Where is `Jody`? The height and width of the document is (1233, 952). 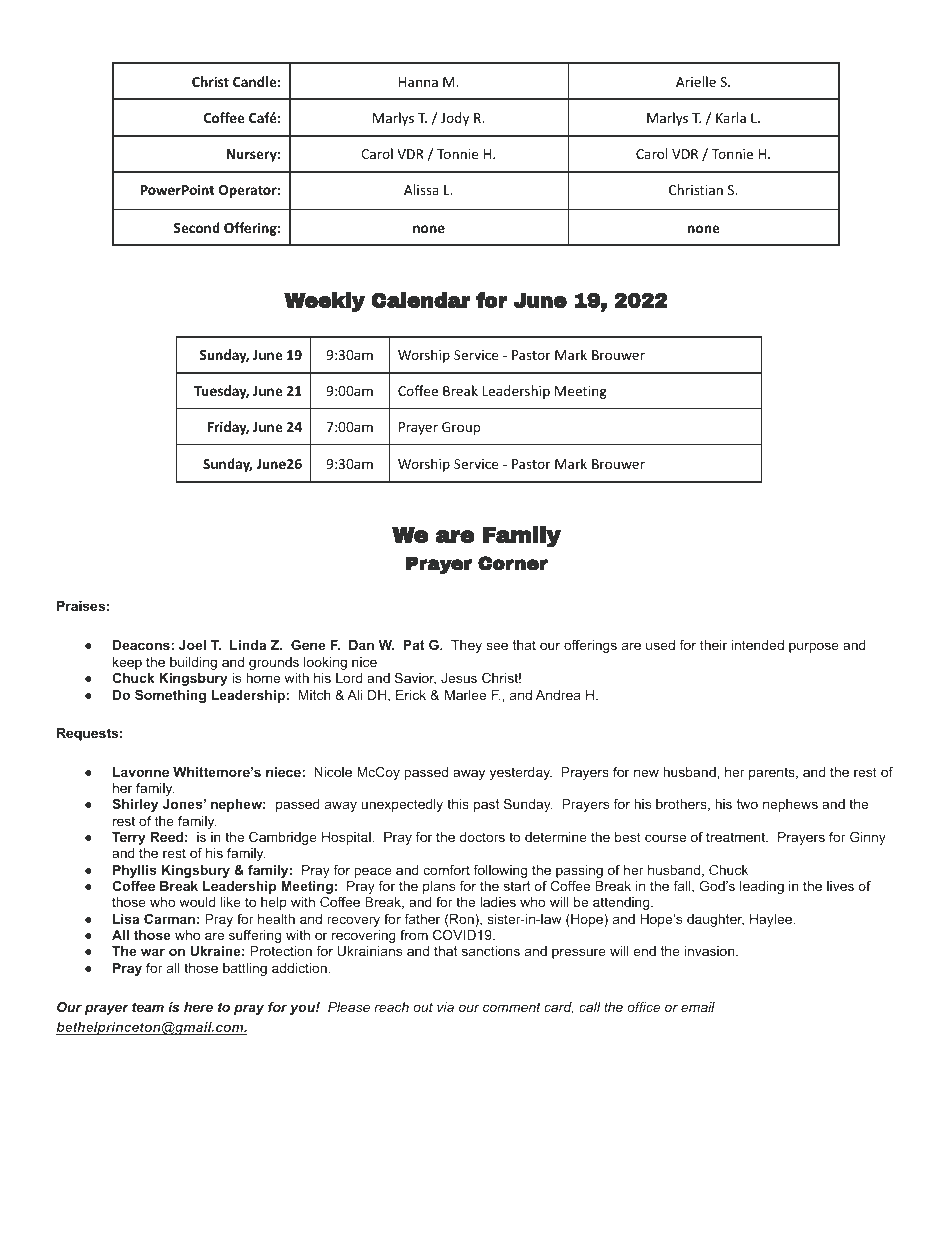
Jody is located at coordinates (455, 119).
